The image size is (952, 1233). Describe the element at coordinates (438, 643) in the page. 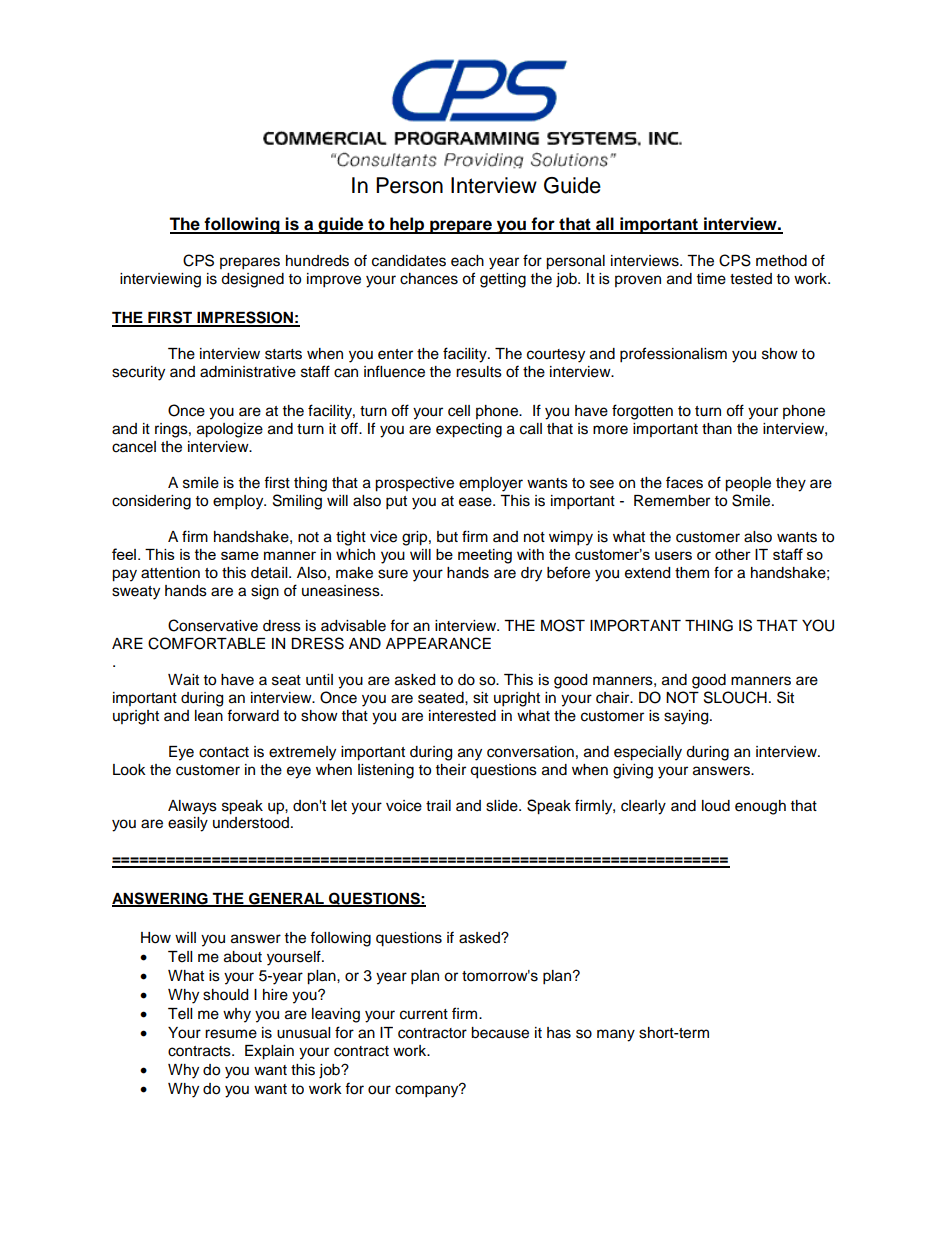

I see `APPEARANCE` at that location.
